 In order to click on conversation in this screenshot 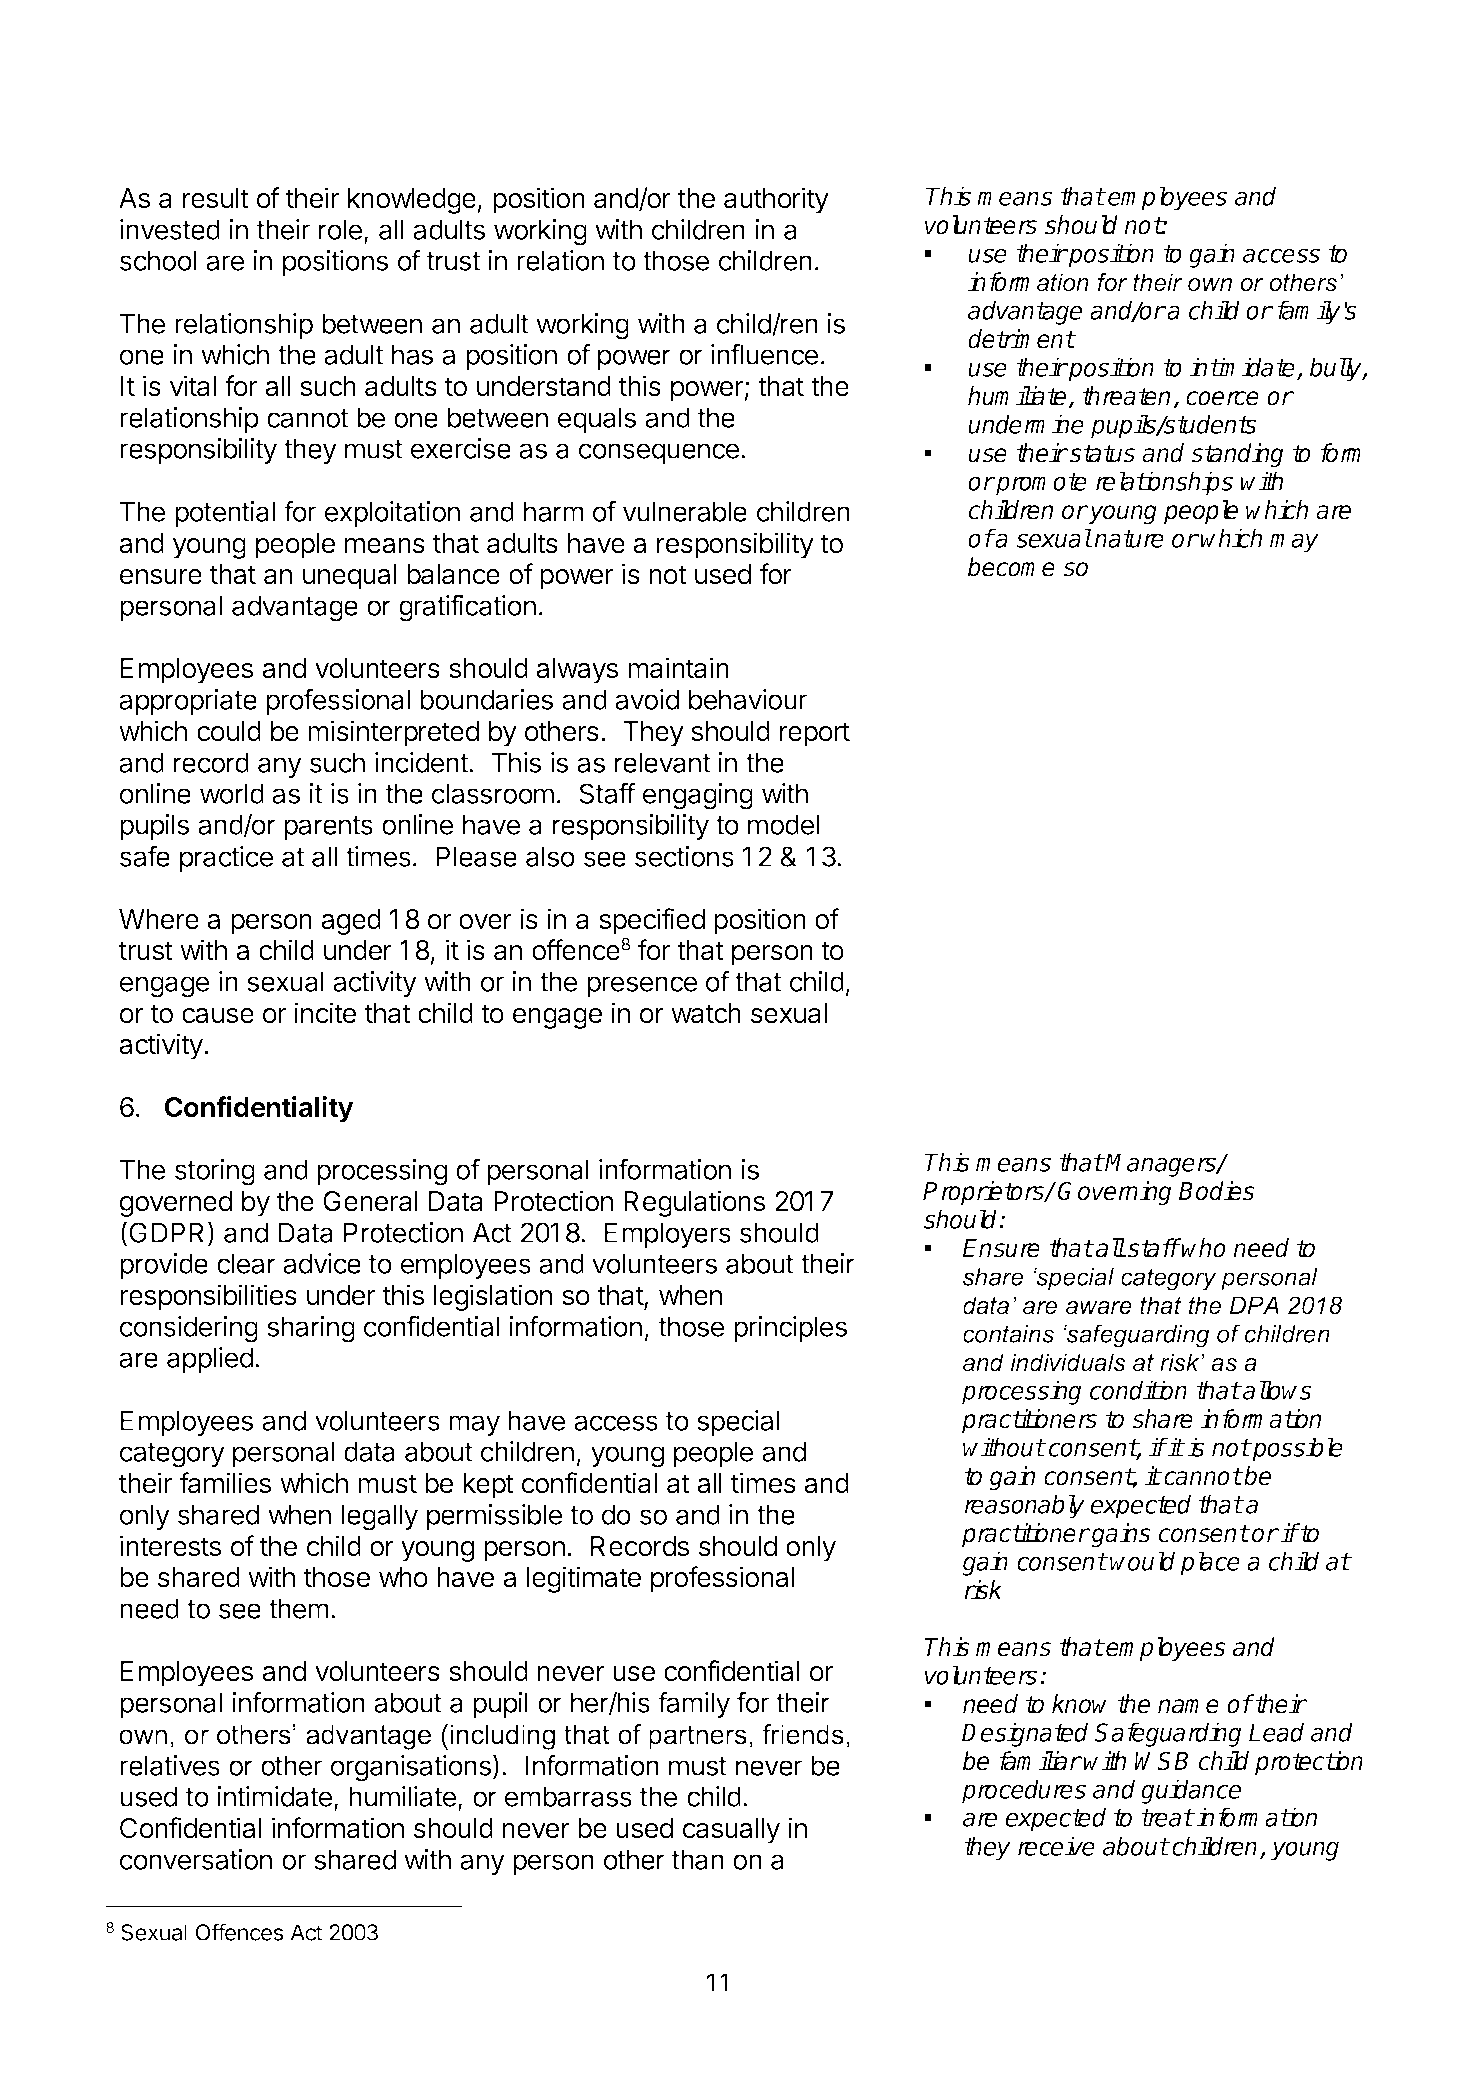, I will do `click(196, 1859)`.
